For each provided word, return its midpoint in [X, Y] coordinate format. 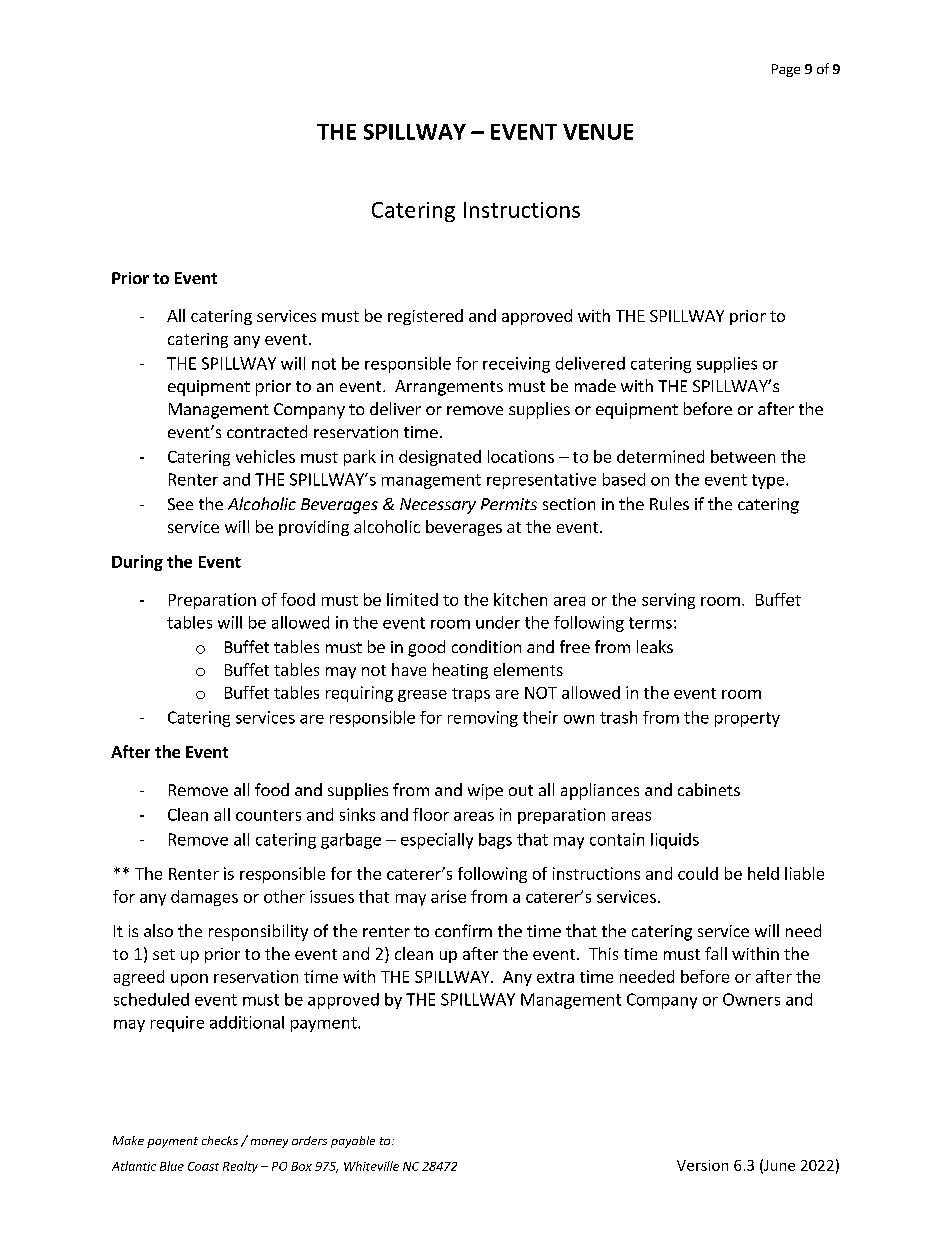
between [743, 456]
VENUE [598, 132]
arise [448, 896]
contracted [267, 431]
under [498, 622]
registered [425, 317]
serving [668, 601]
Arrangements [449, 388]
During [137, 563]
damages [204, 898]
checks [220, 1140]
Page [786, 70]
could [698, 873]
